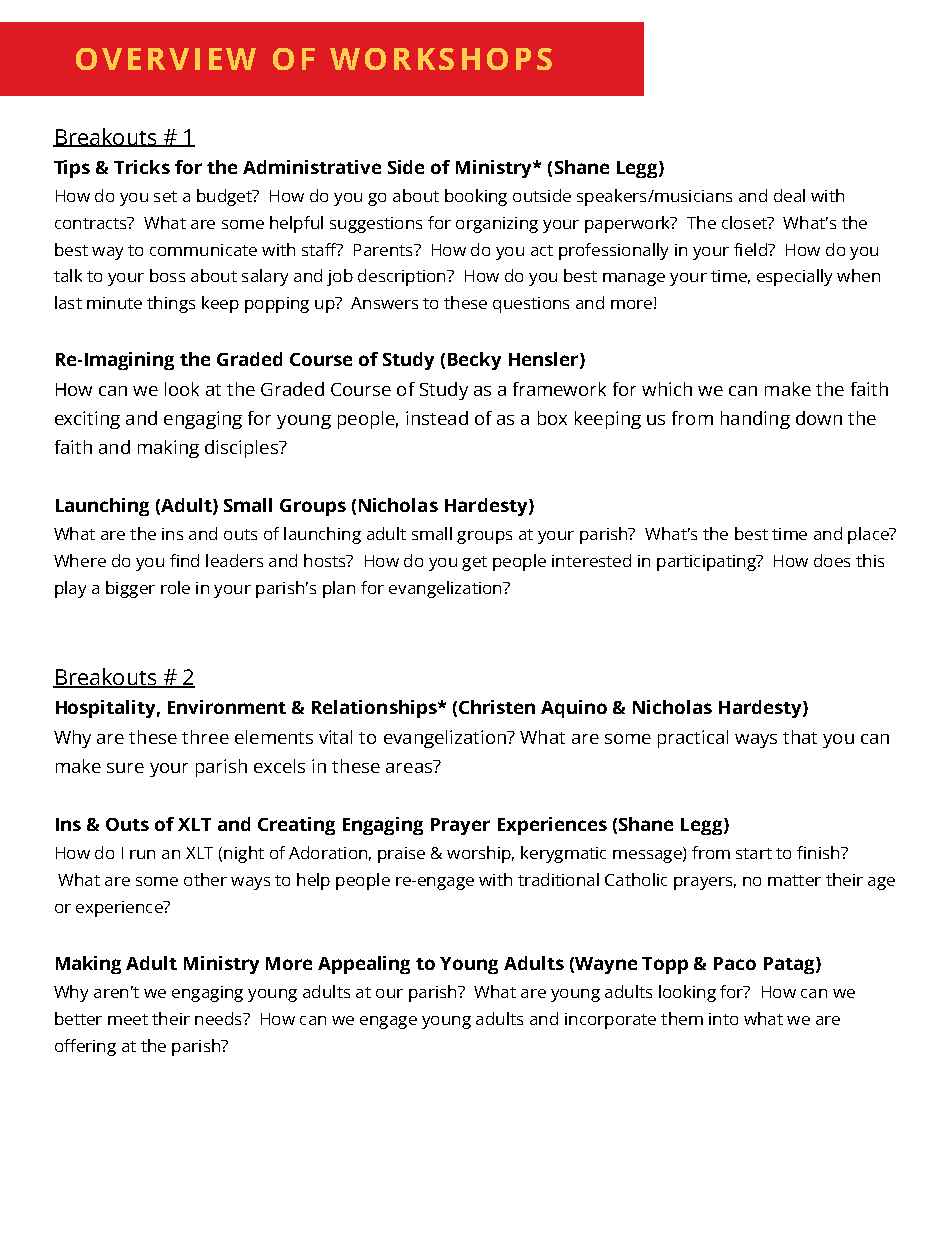  I want to click on OVERVIEW, so click(166, 59).
